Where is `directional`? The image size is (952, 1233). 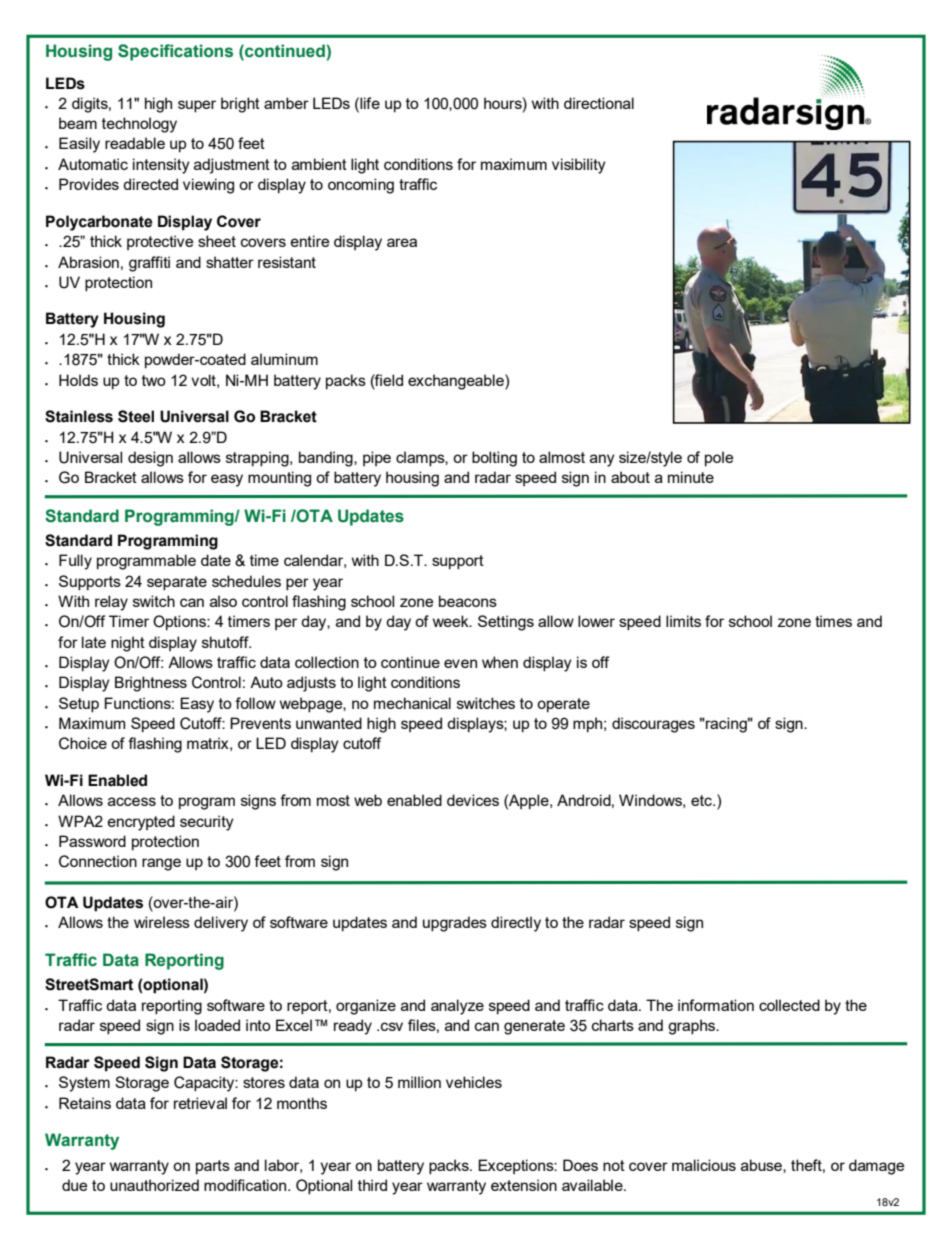 directional is located at coordinates (599, 103).
